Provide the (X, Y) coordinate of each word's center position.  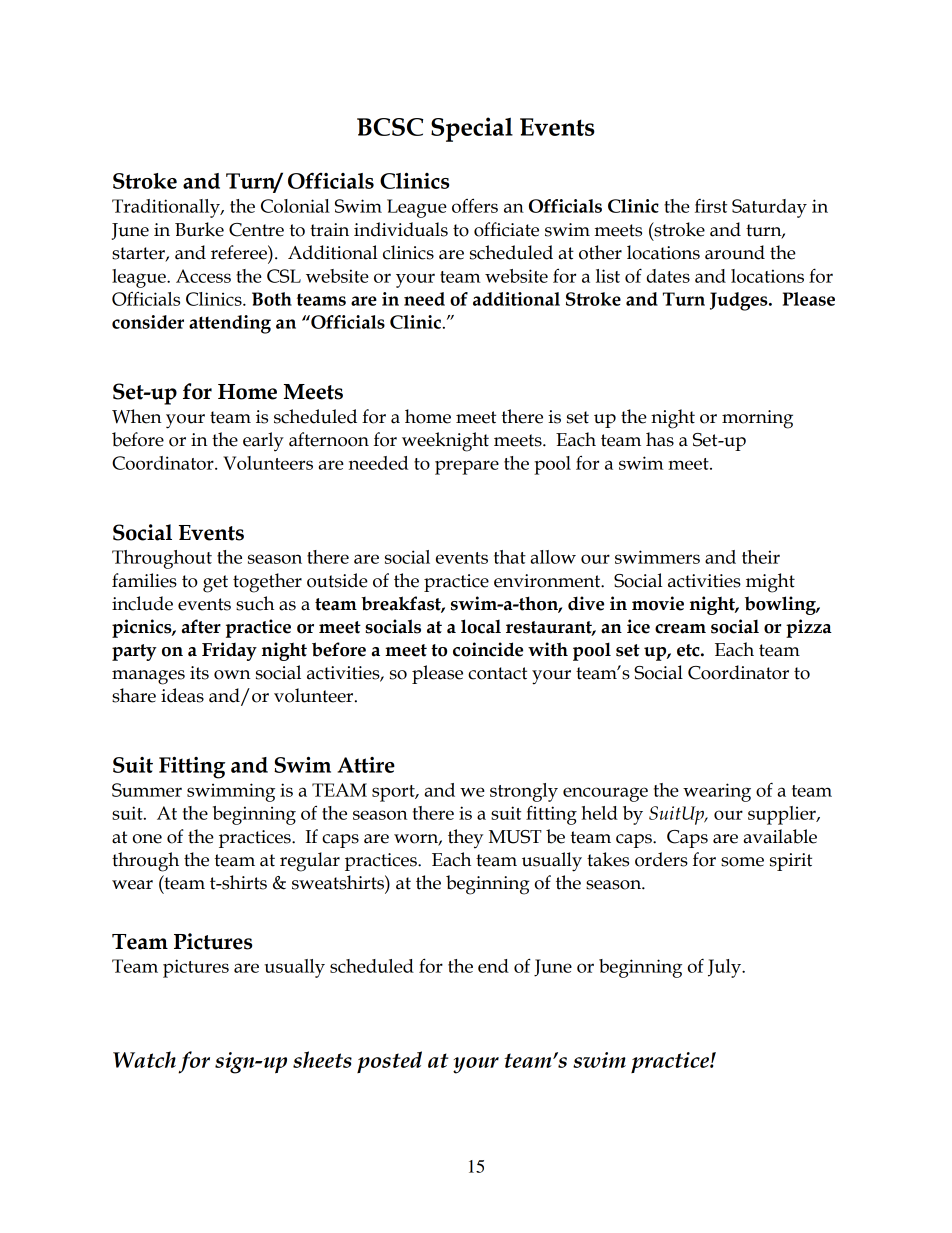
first (711, 206)
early (263, 442)
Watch (144, 1059)
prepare (467, 467)
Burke (199, 229)
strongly (524, 792)
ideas (182, 695)
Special (472, 129)
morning (757, 419)
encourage (605, 794)
